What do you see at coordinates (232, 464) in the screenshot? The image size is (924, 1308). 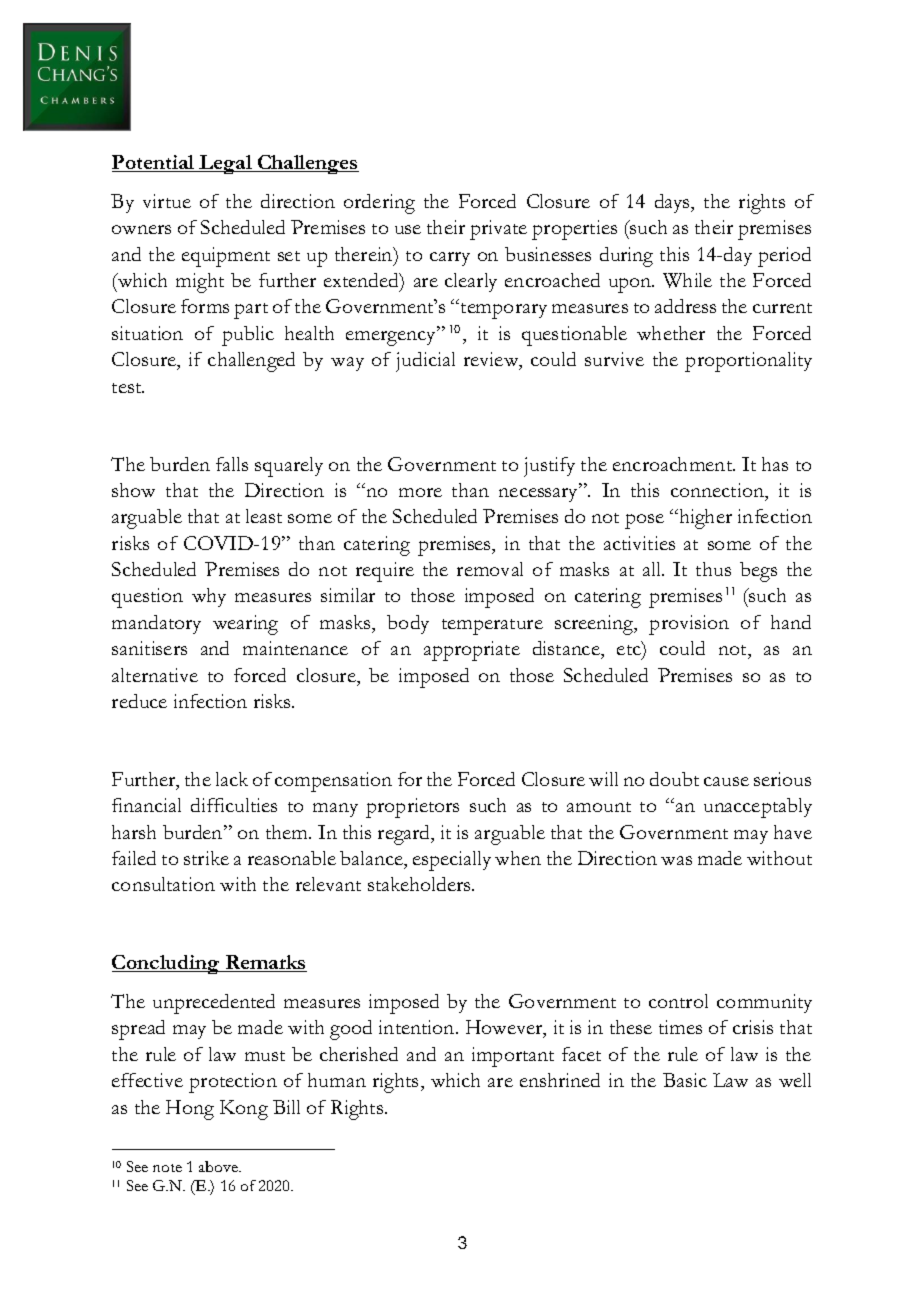 I see `falls` at bounding box center [232, 464].
